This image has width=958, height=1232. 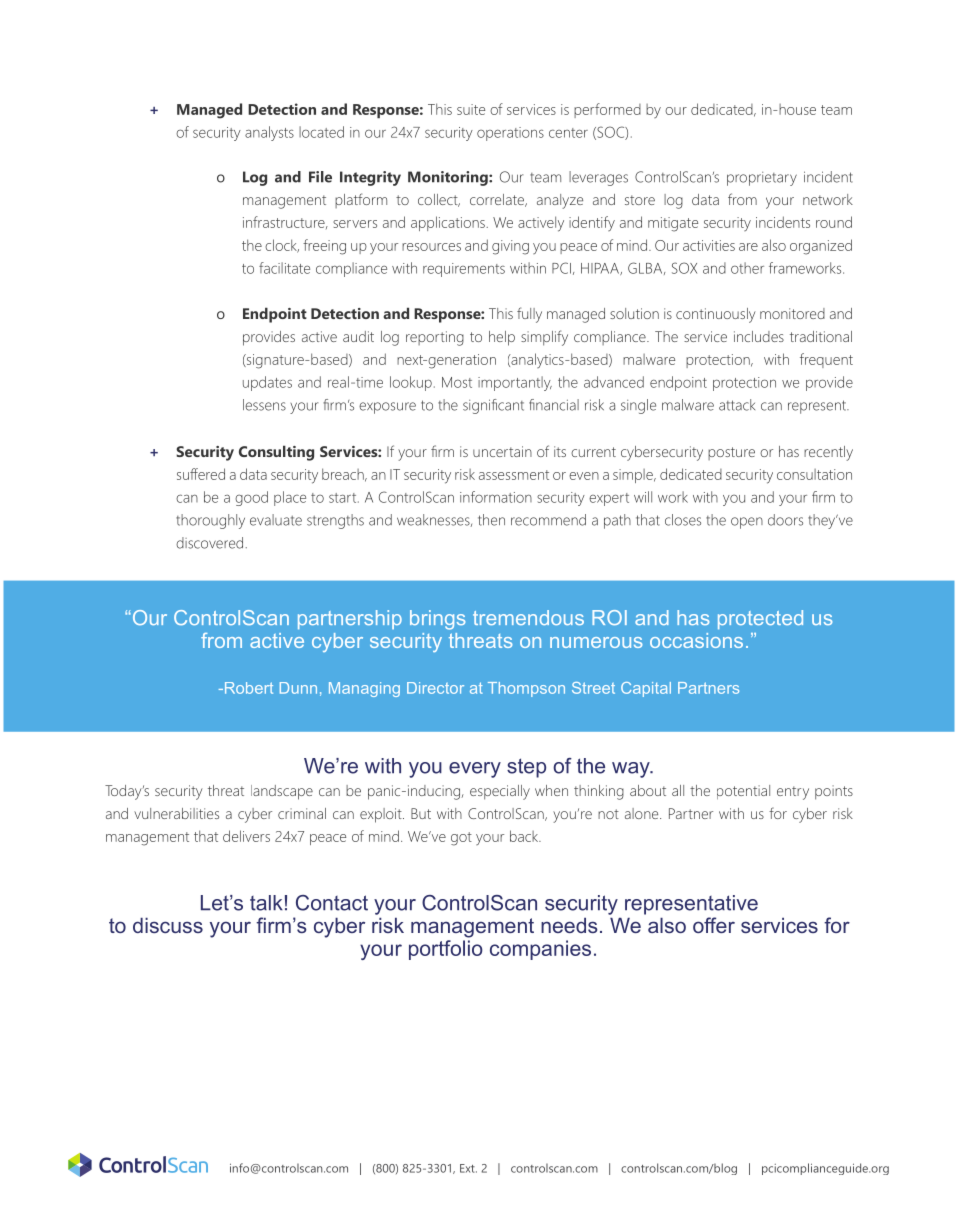 What do you see at coordinates (540, 950) in the image?
I see `companies` at bounding box center [540, 950].
